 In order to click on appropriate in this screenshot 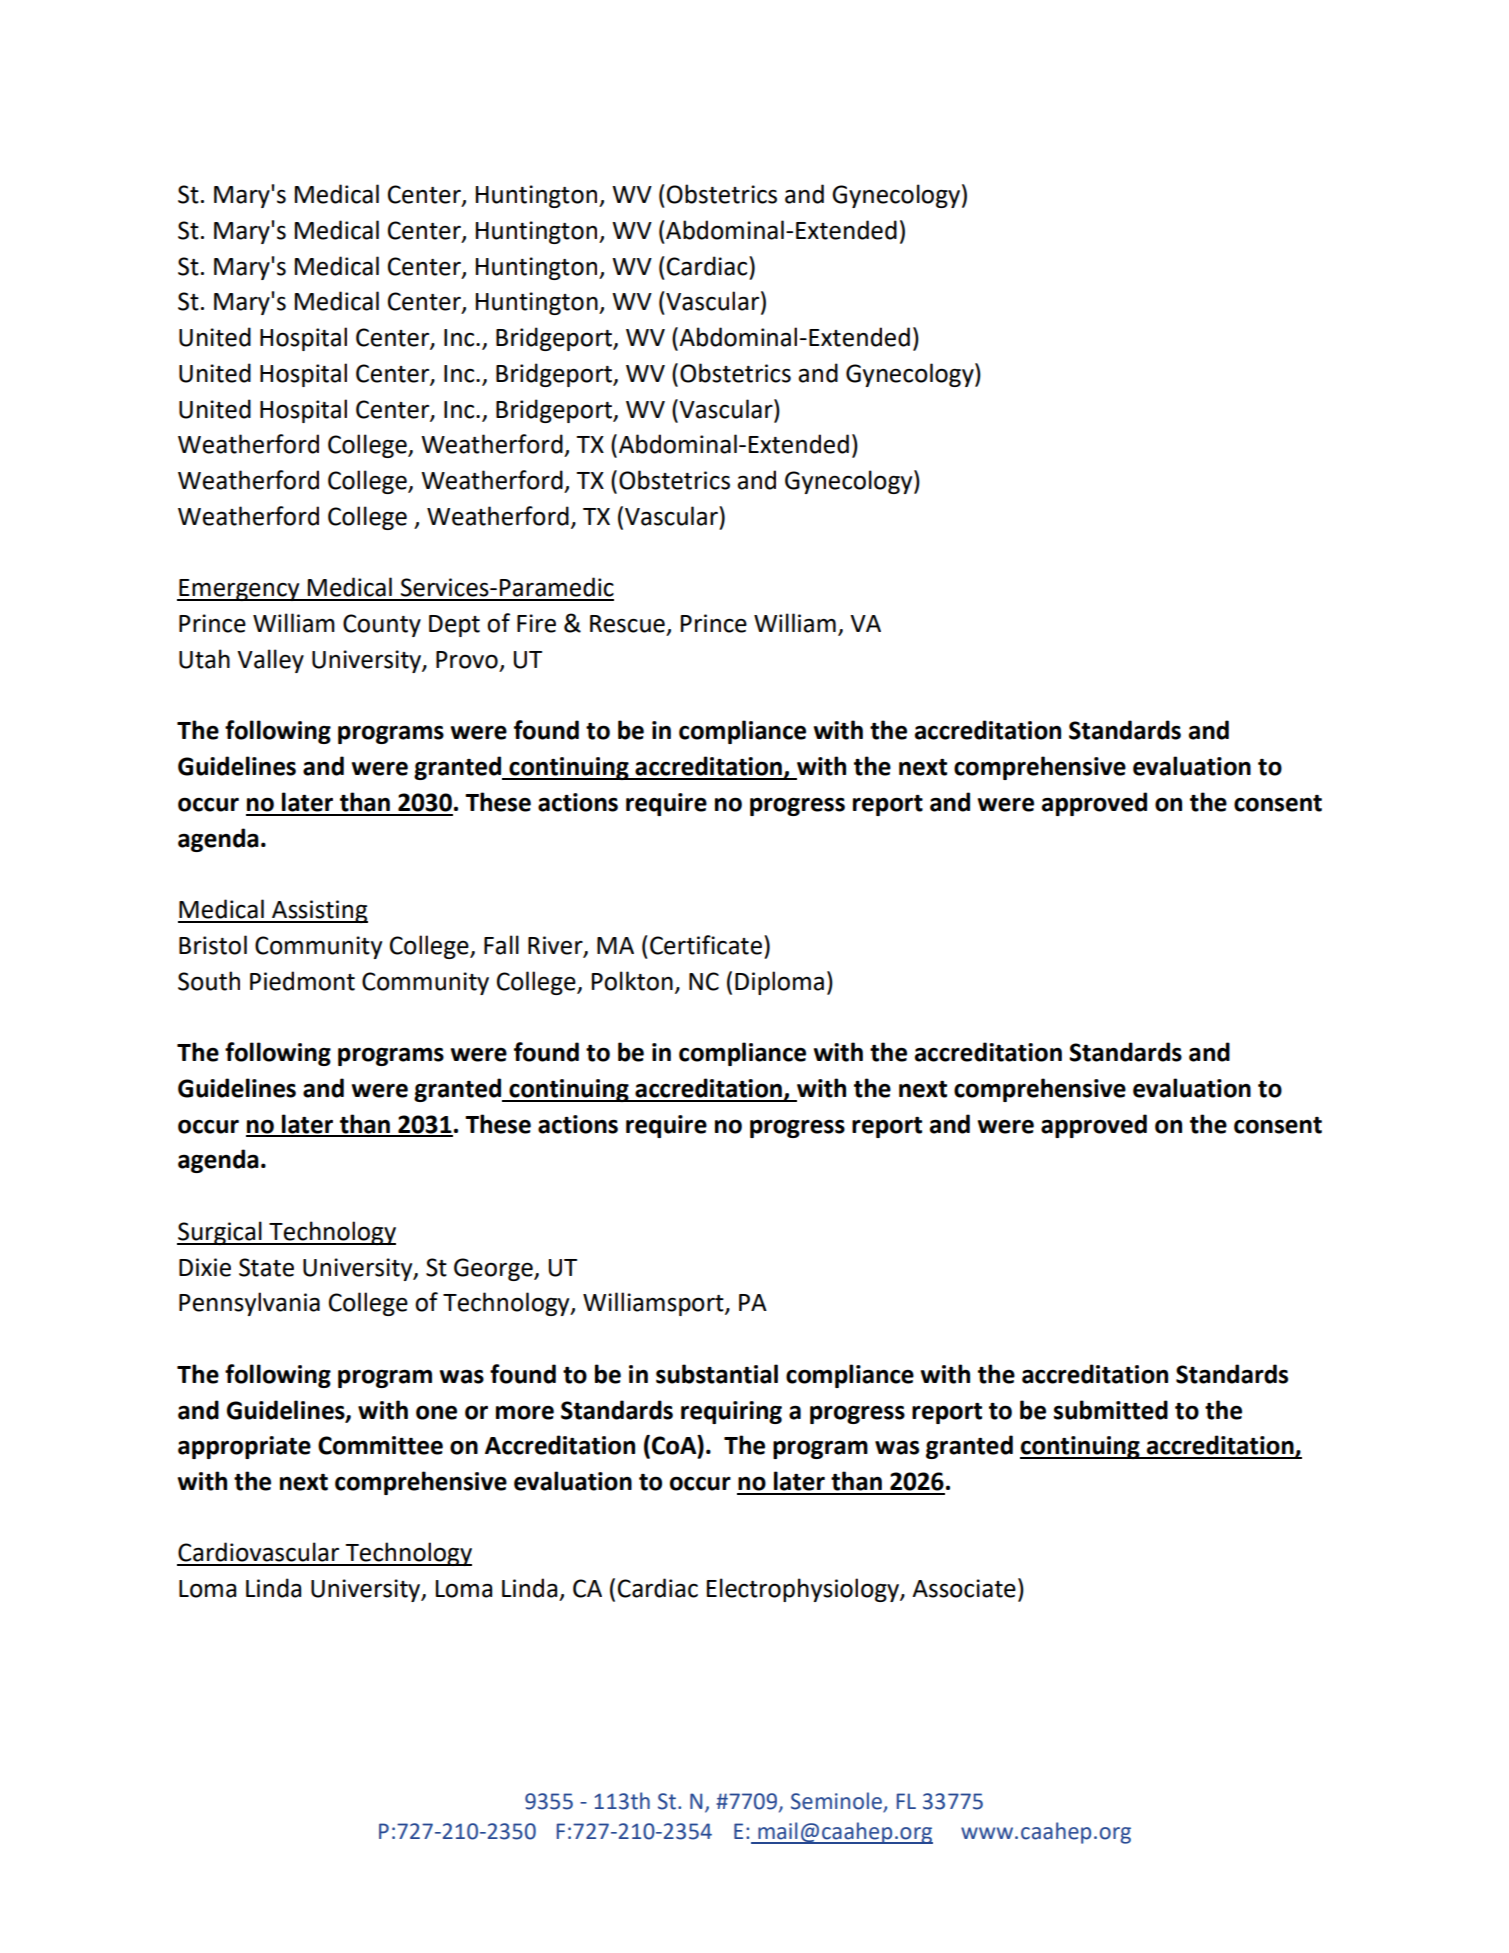, I will do `click(244, 1447)`.
